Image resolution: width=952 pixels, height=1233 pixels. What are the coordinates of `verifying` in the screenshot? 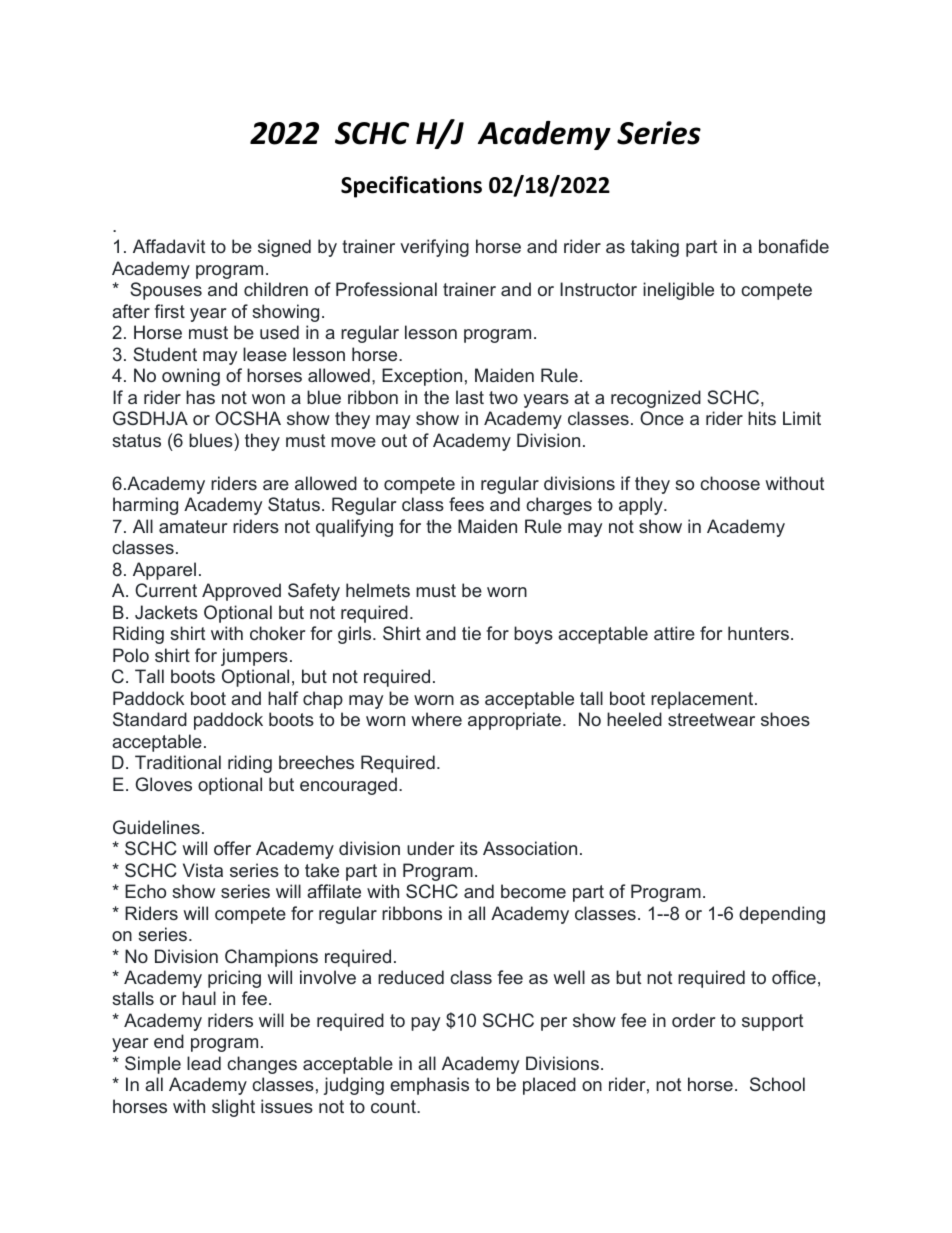 It's located at (434, 248).
